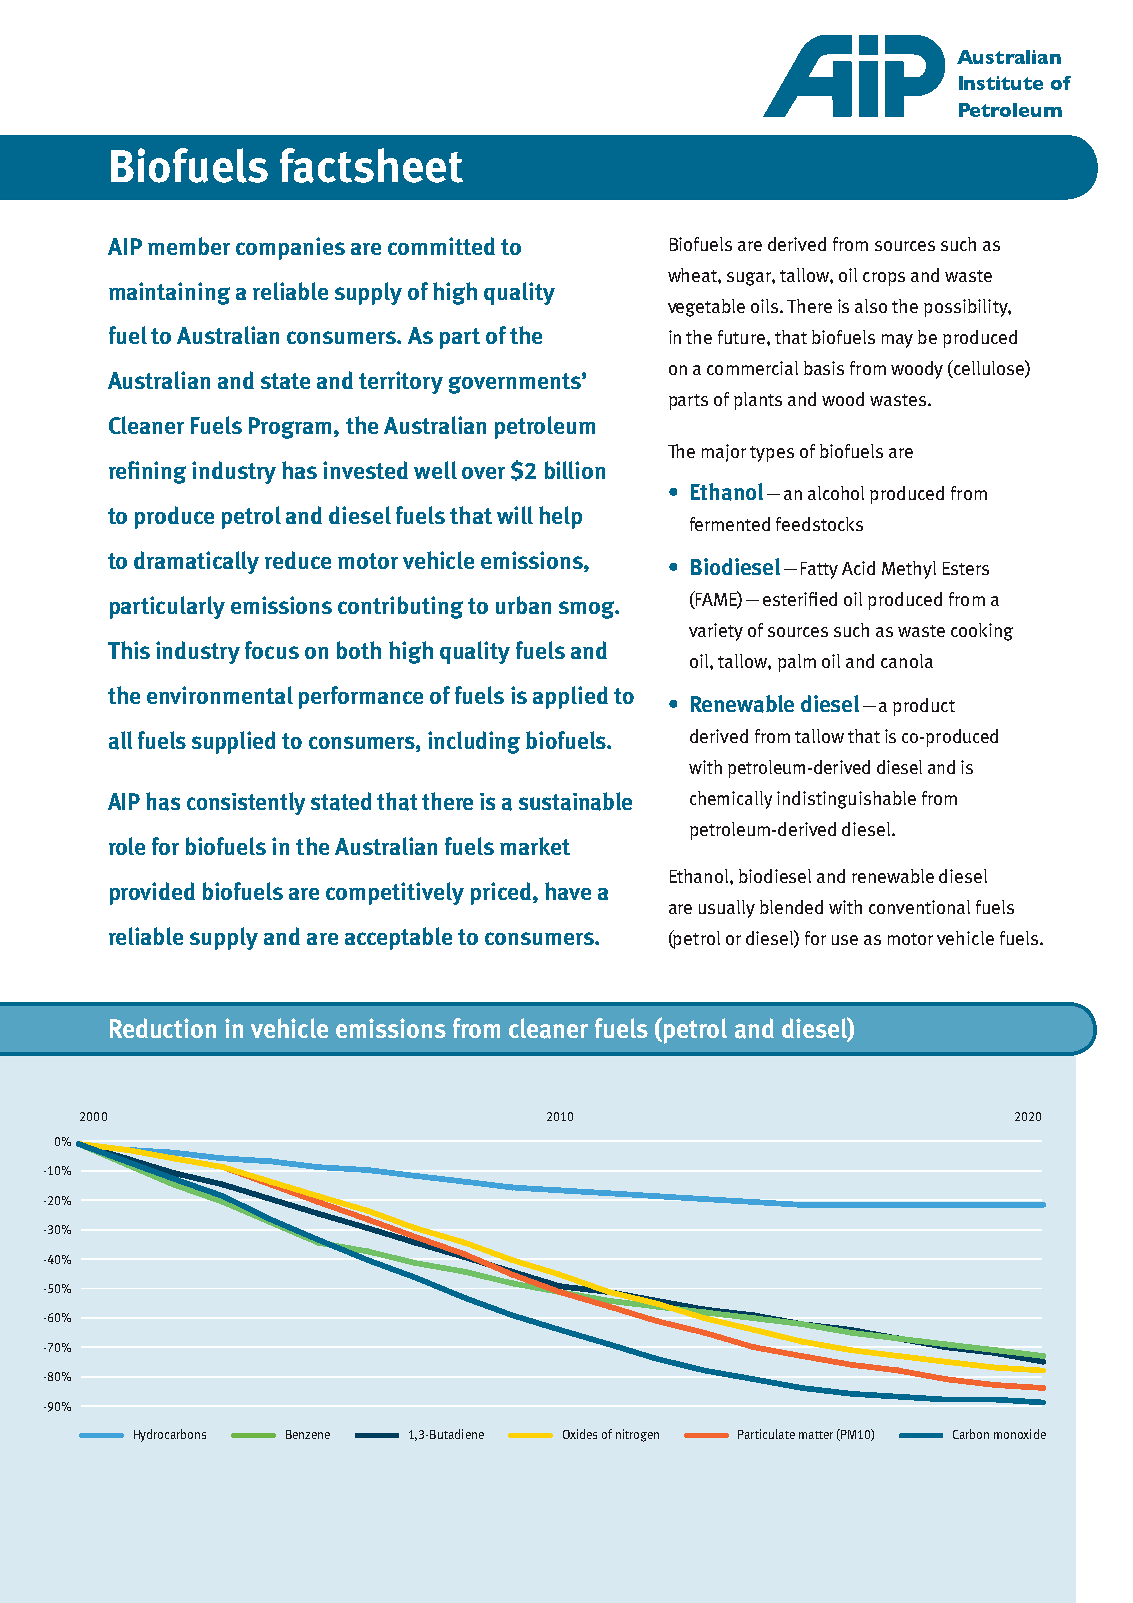  I want to click on Institute, so click(1001, 83).
